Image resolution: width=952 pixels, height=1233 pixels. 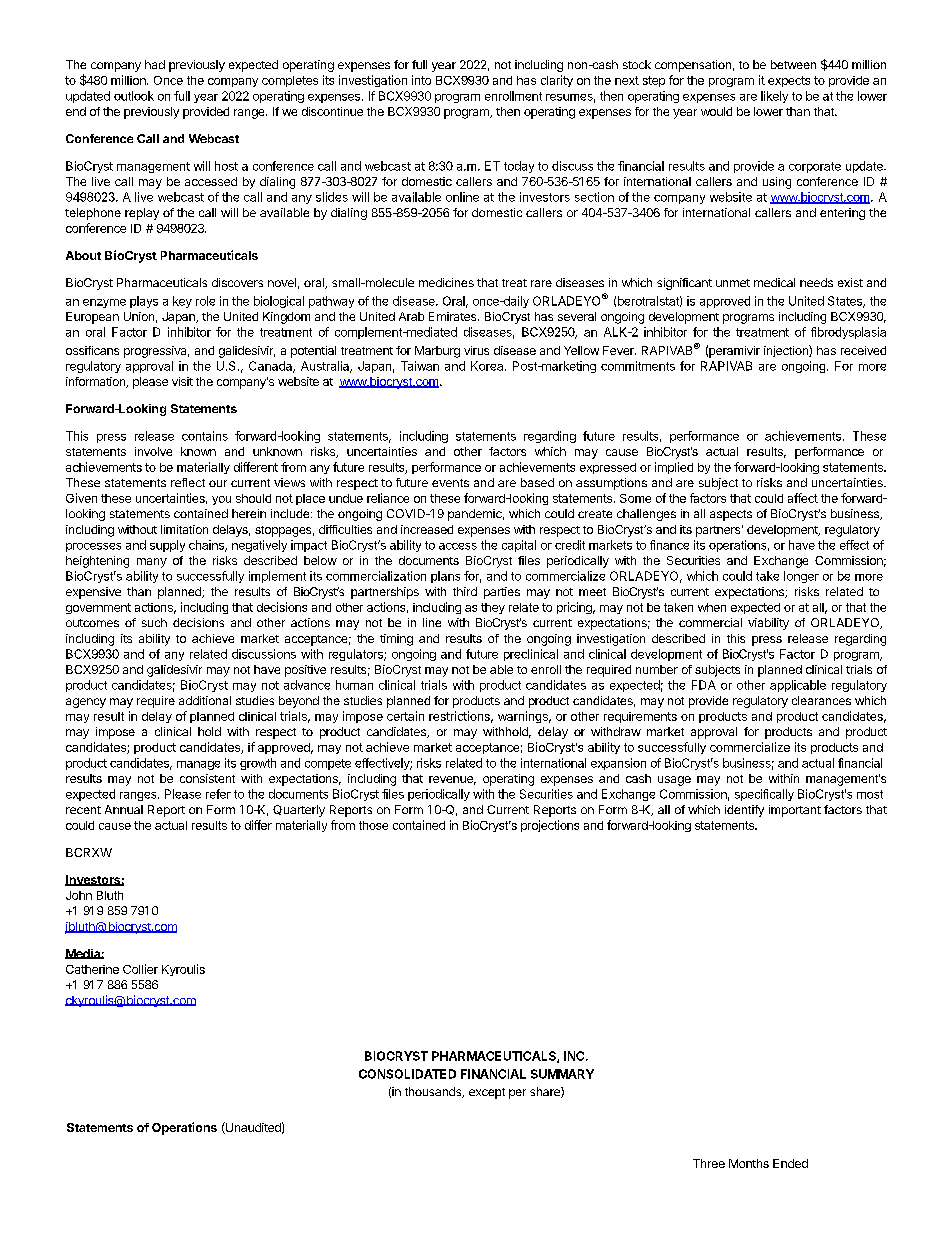 I want to click on visit, so click(x=182, y=381).
